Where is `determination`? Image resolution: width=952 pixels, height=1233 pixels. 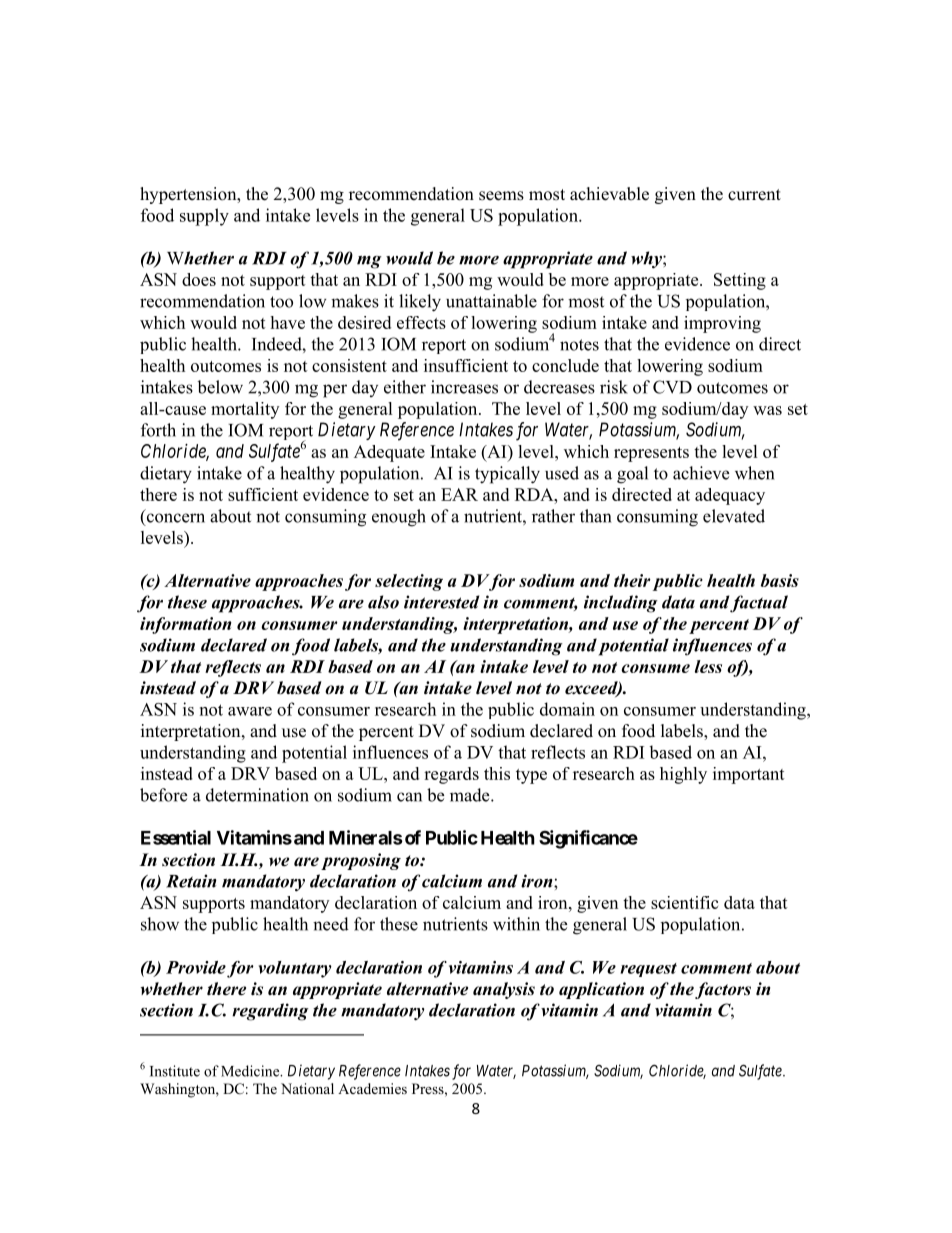
determination is located at coordinates (257, 795).
